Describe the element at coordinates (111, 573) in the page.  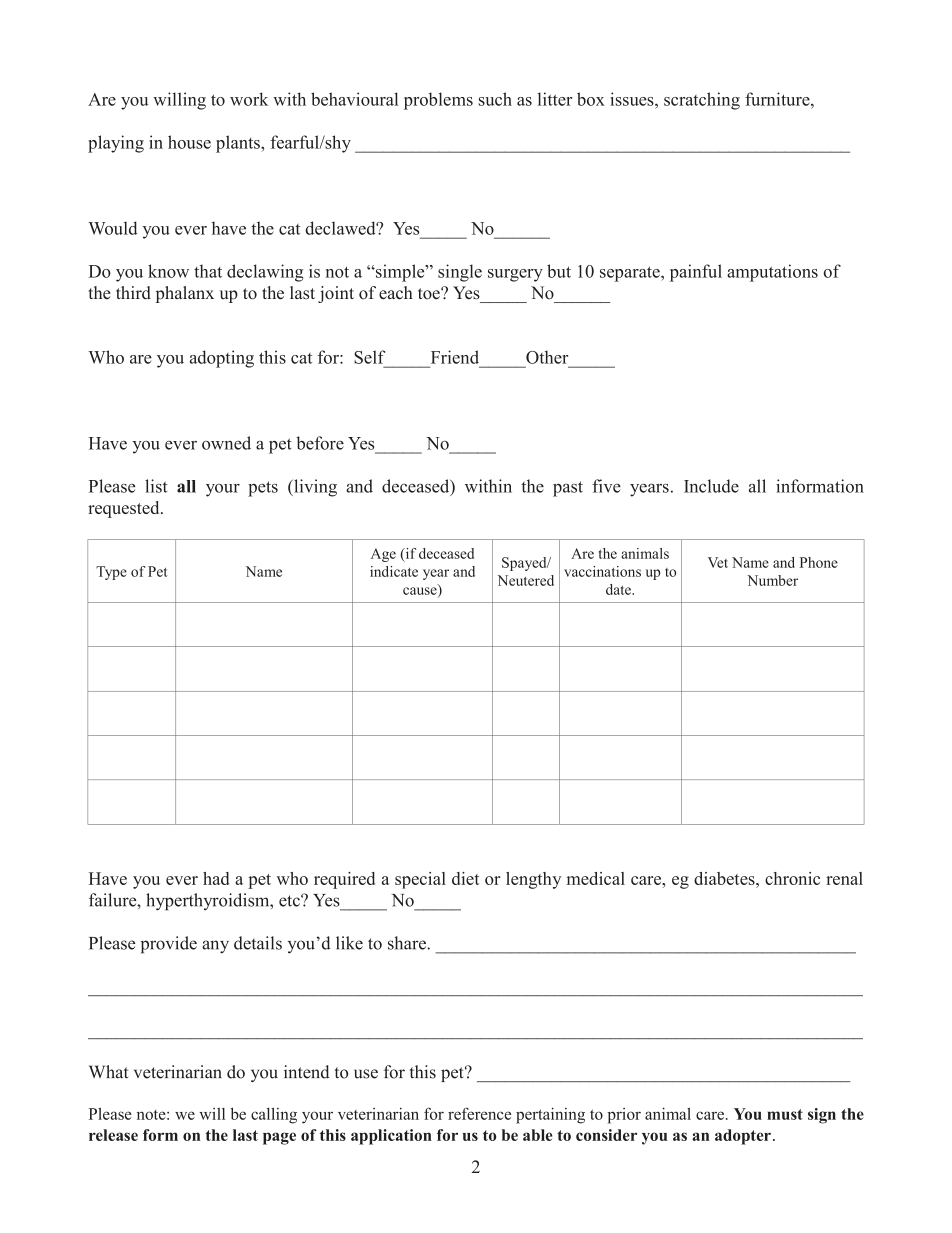
I see `Type` at that location.
